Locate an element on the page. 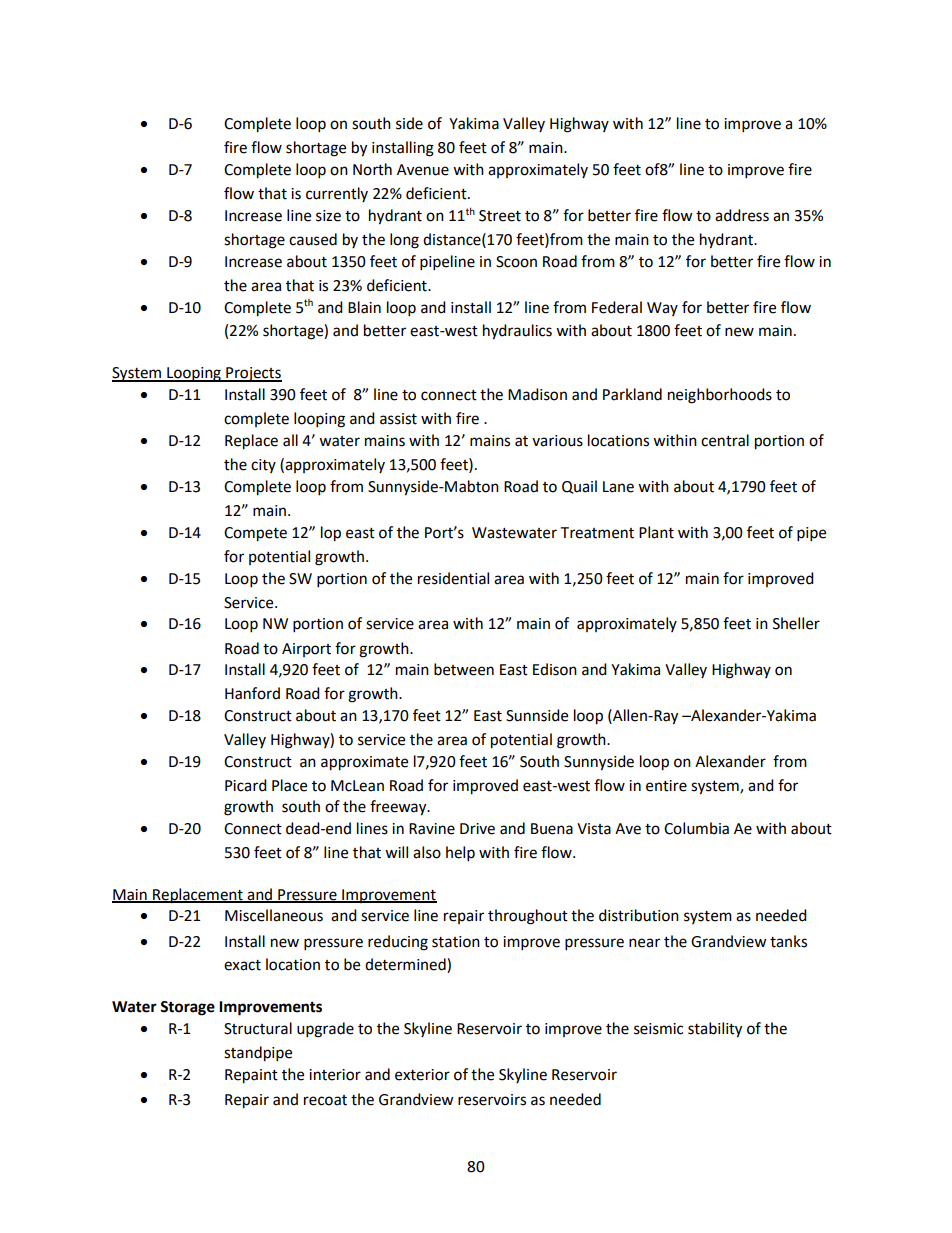  stability is located at coordinates (715, 1030).
